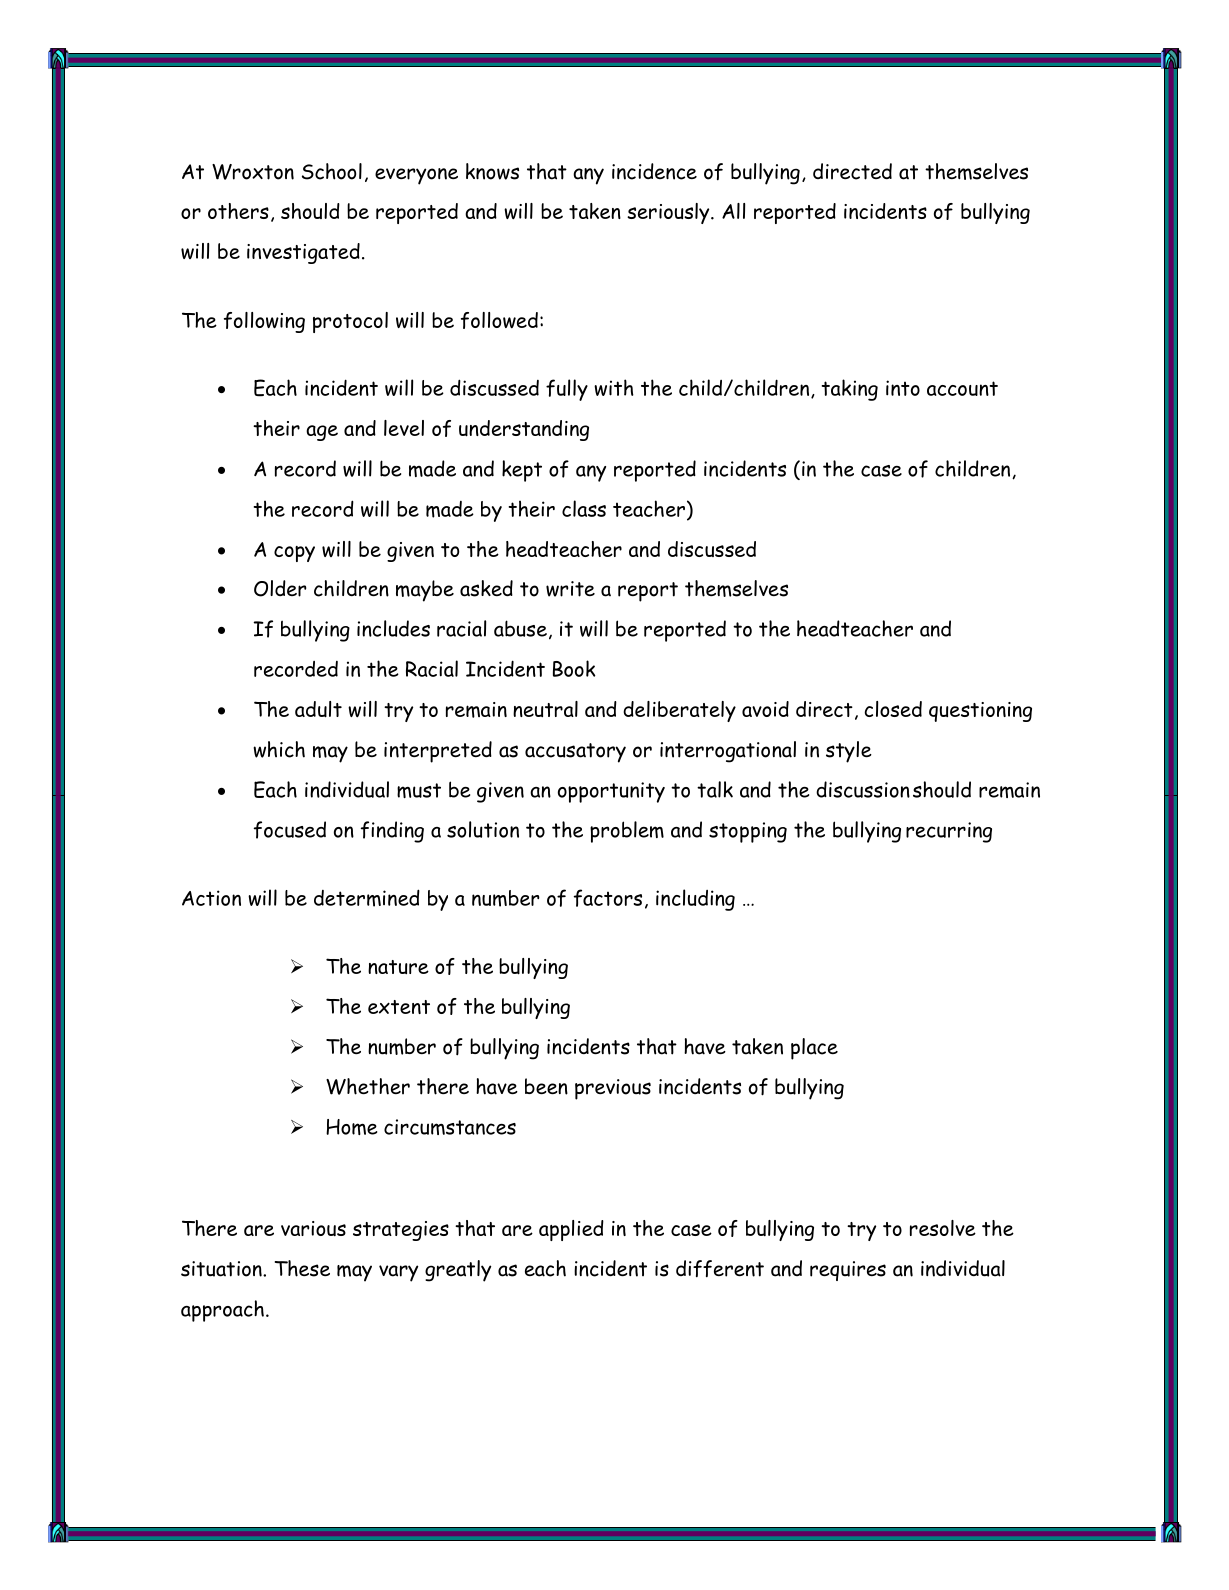 The width and height of the screenshot is (1229, 1590). Describe the element at coordinates (575, 753) in the screenshot. I see `accusatory` at that location.
